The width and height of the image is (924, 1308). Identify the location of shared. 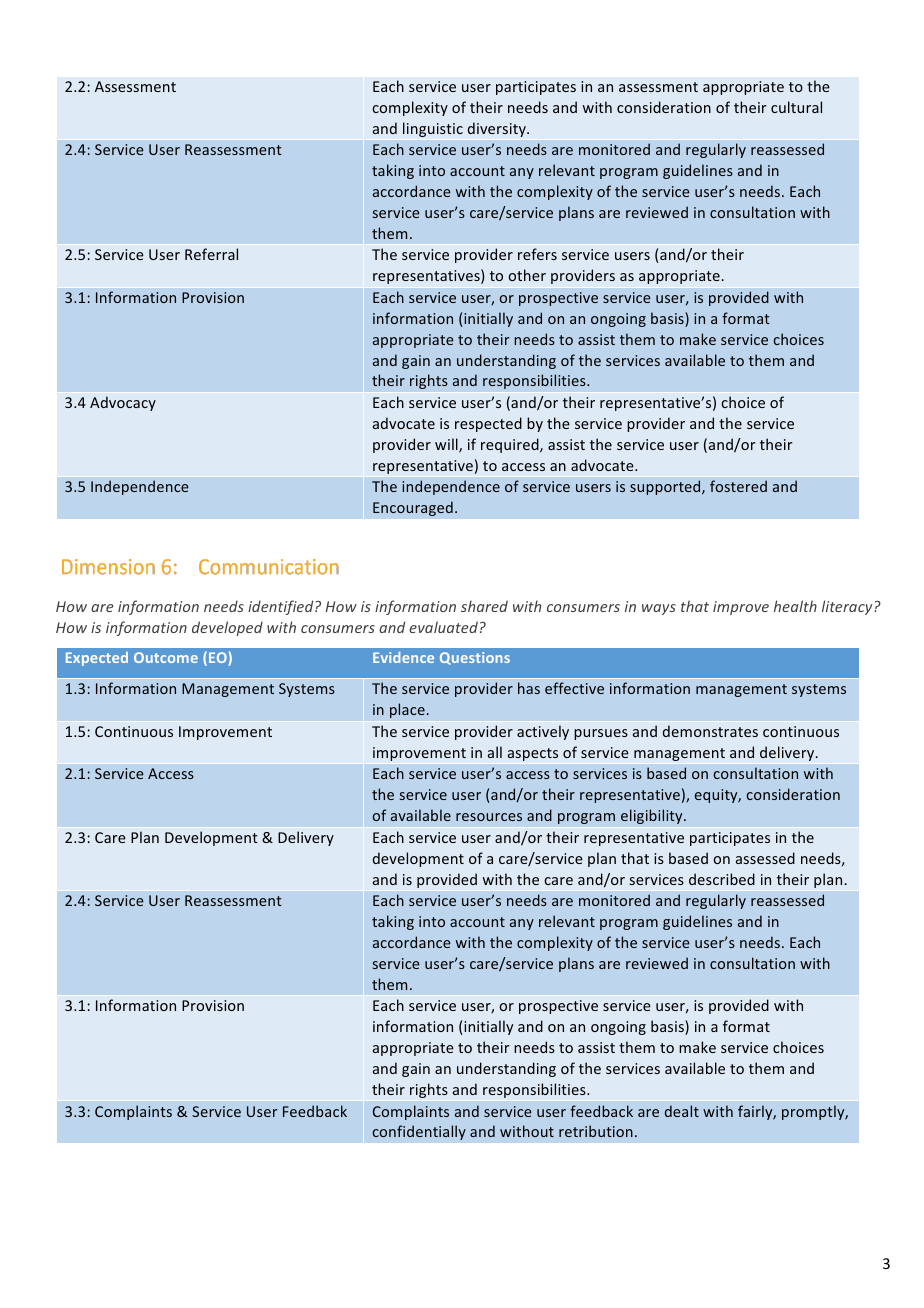
(484, 606).
